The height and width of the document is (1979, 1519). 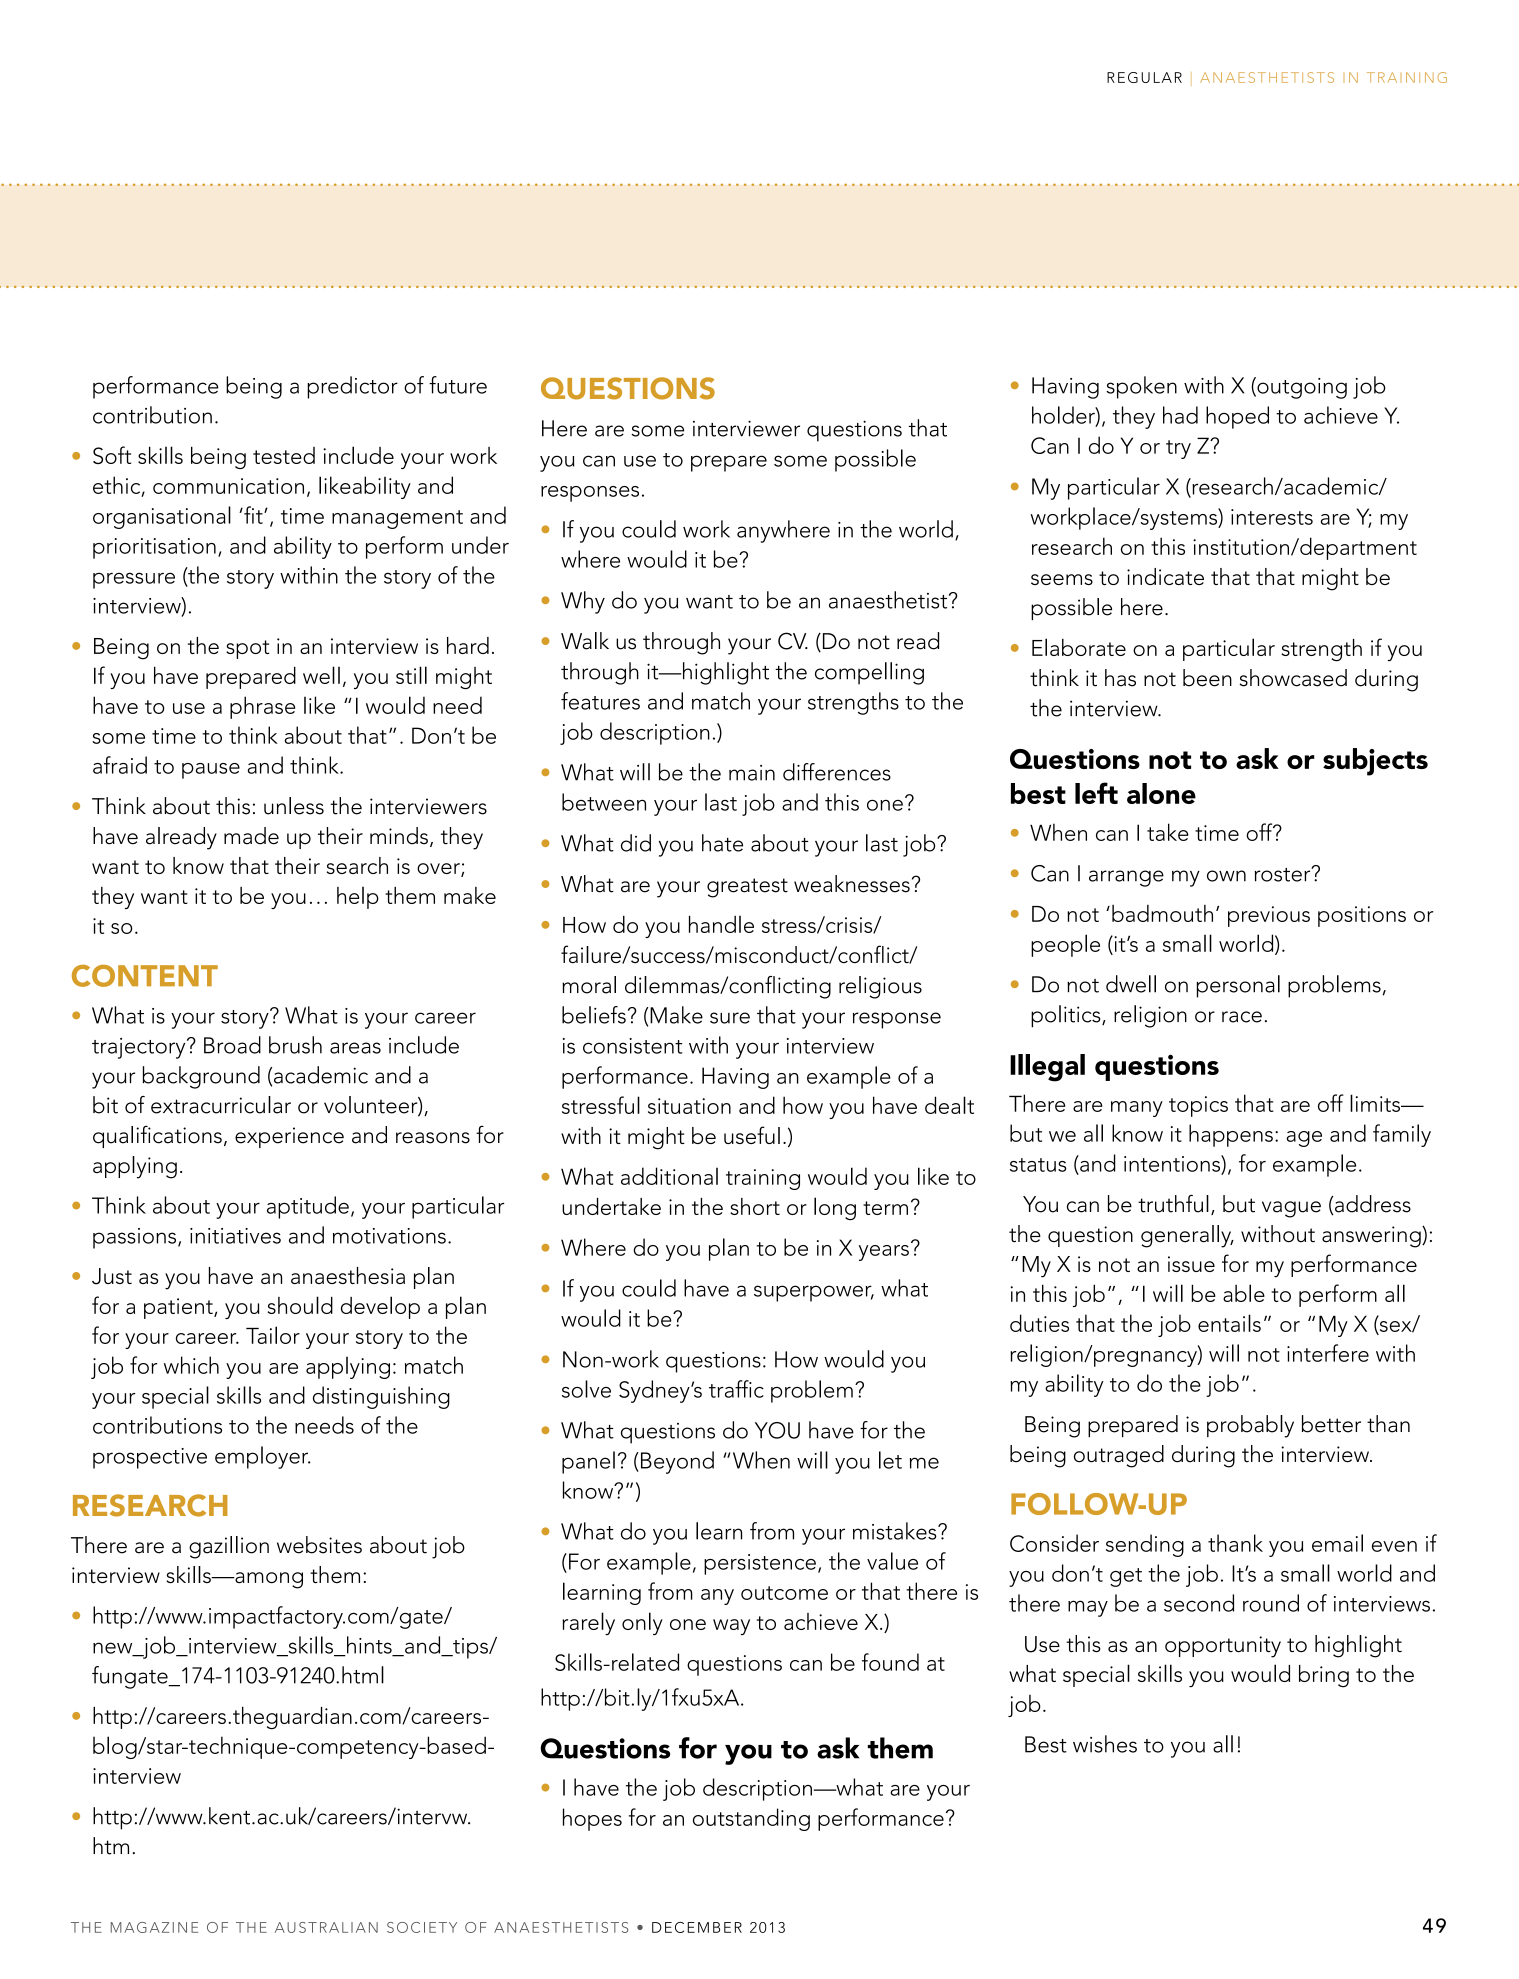 What do you see at coordinates (253, 515) in the document?
I see `fit` at bounding box center [253, 515].
